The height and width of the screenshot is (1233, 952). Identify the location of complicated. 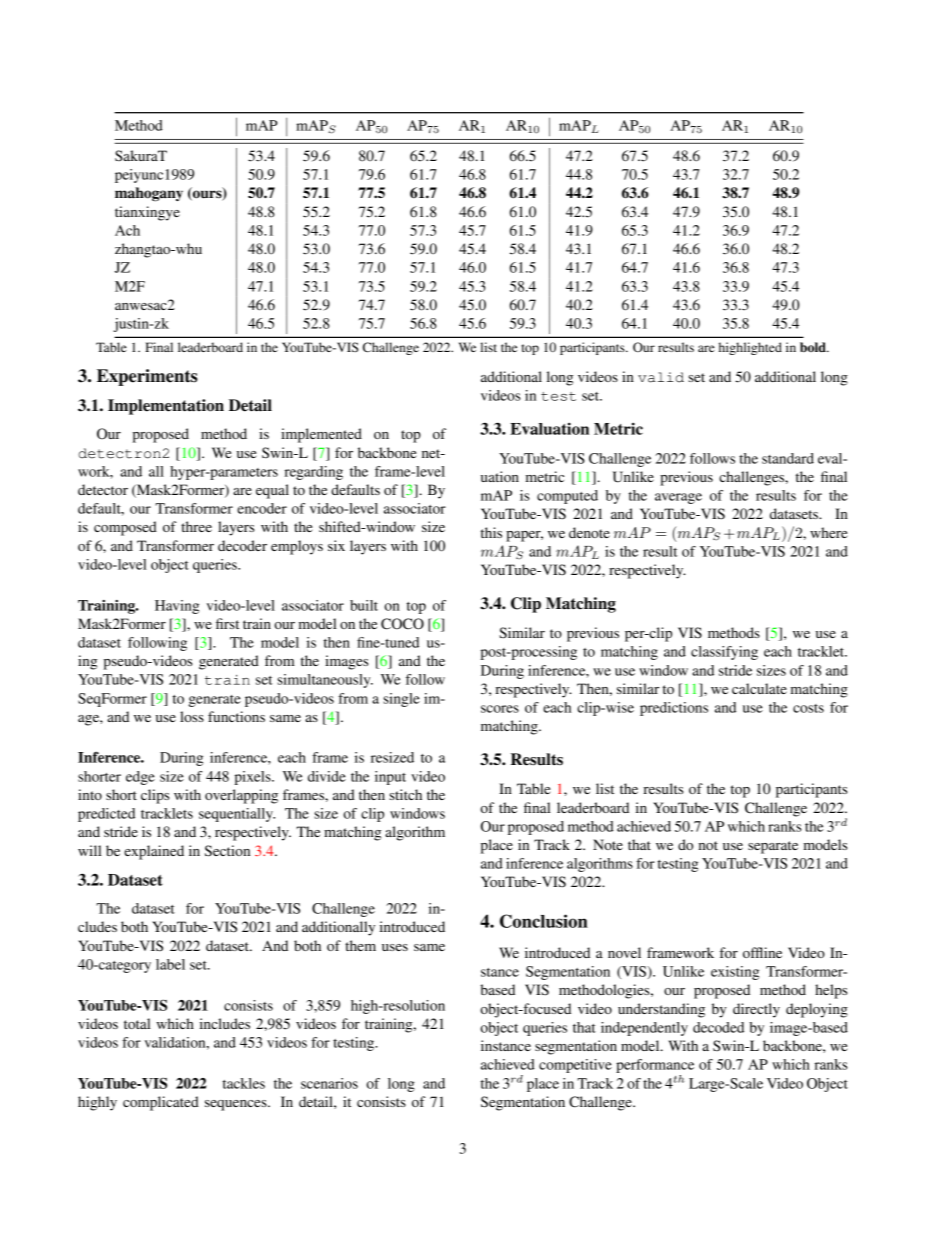
(161, 1103).
